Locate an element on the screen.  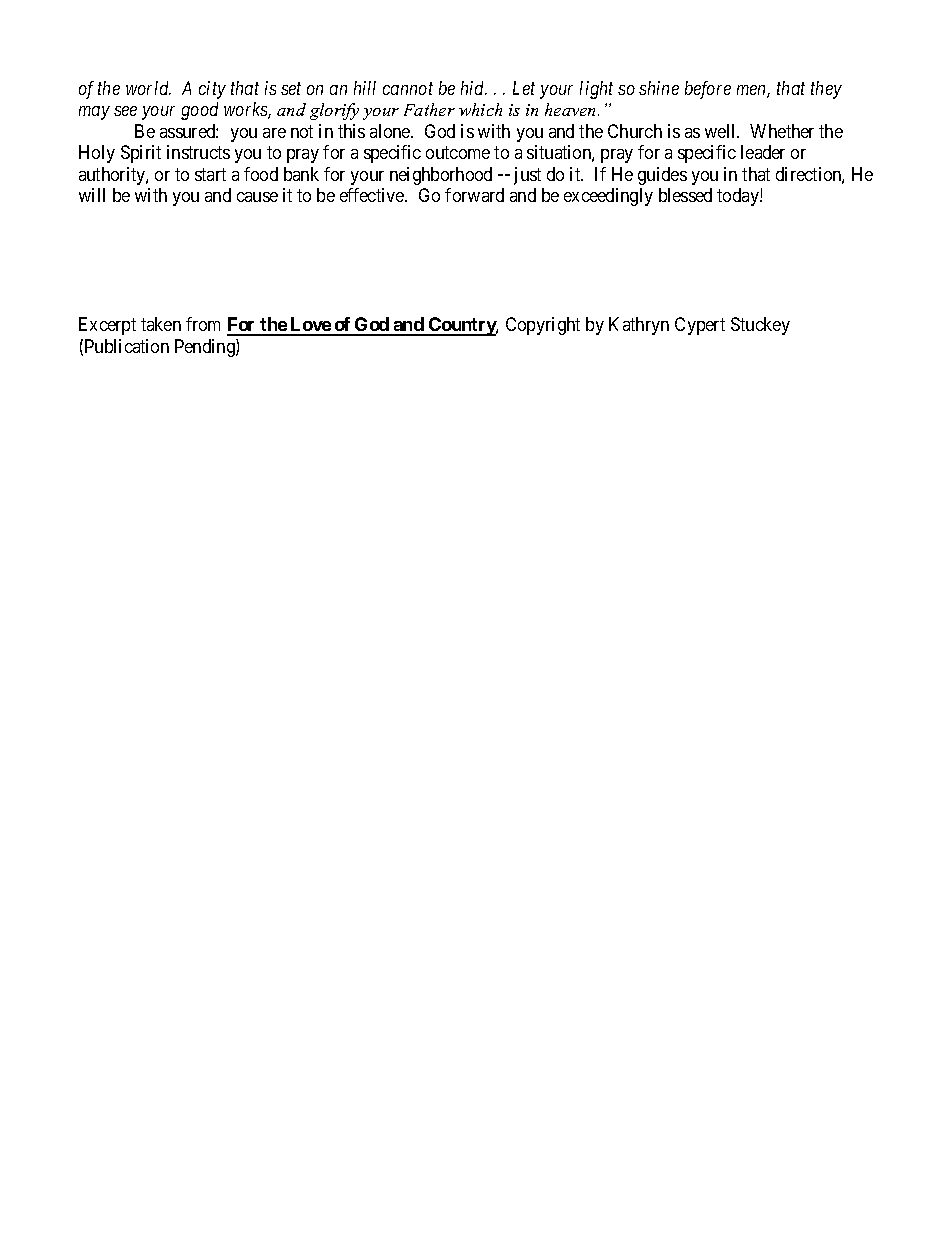
start is located at coordinates (210, 174).
